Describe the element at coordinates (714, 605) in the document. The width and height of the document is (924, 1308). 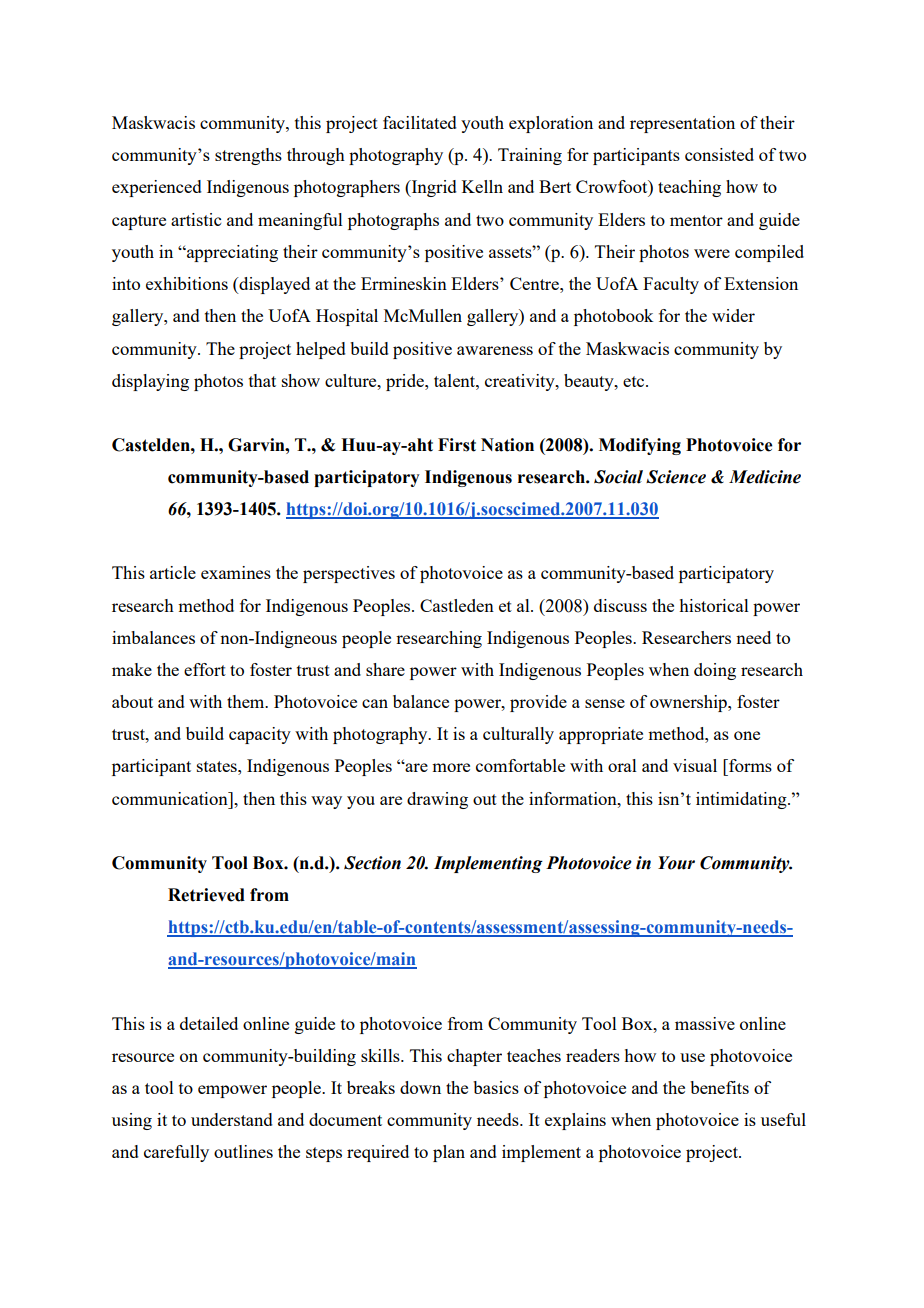
I see `historical` at that location.
